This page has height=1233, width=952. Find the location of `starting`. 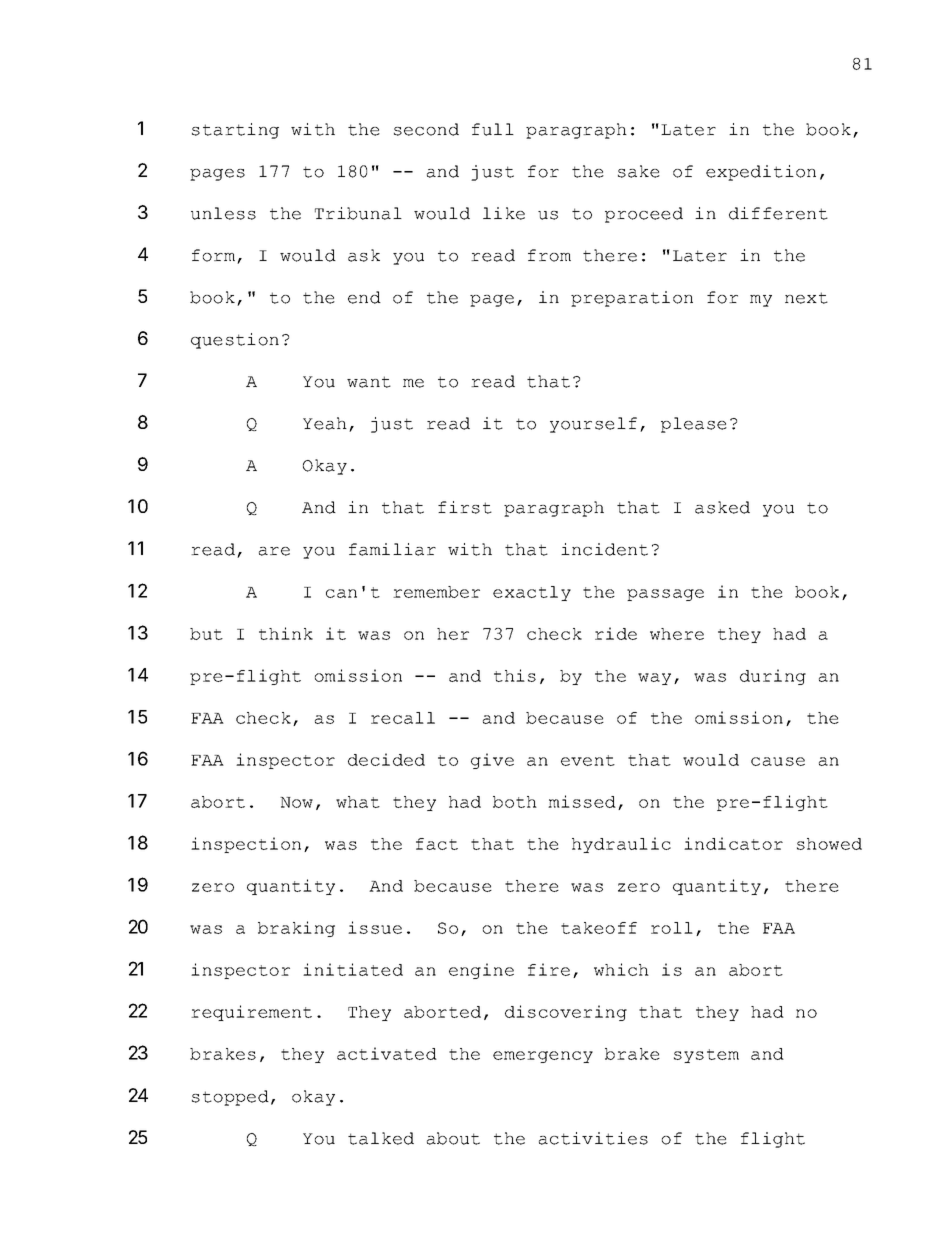

starting is located at coordinates (235, 131).
